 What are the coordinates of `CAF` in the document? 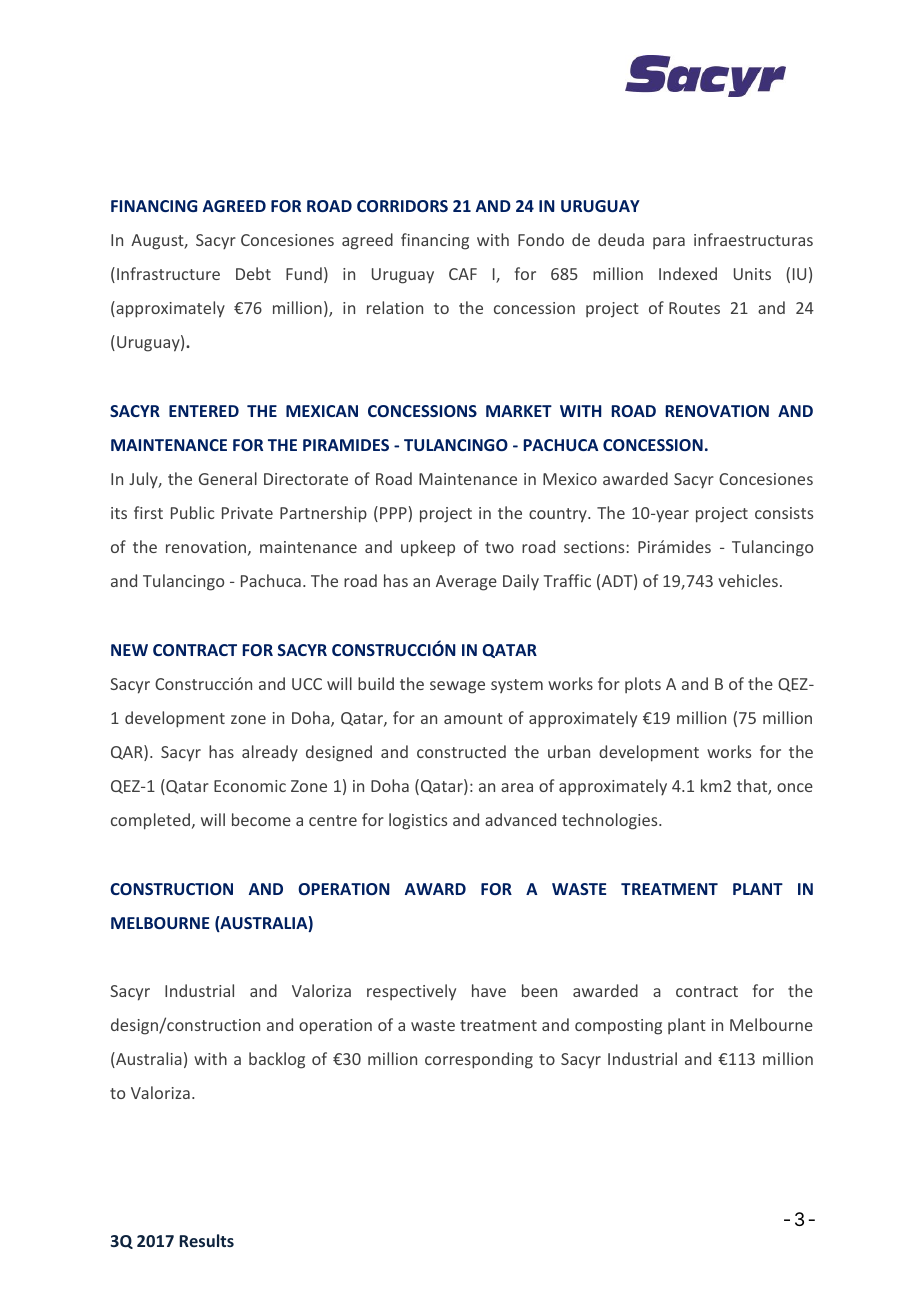 It's located at (463, 274).
